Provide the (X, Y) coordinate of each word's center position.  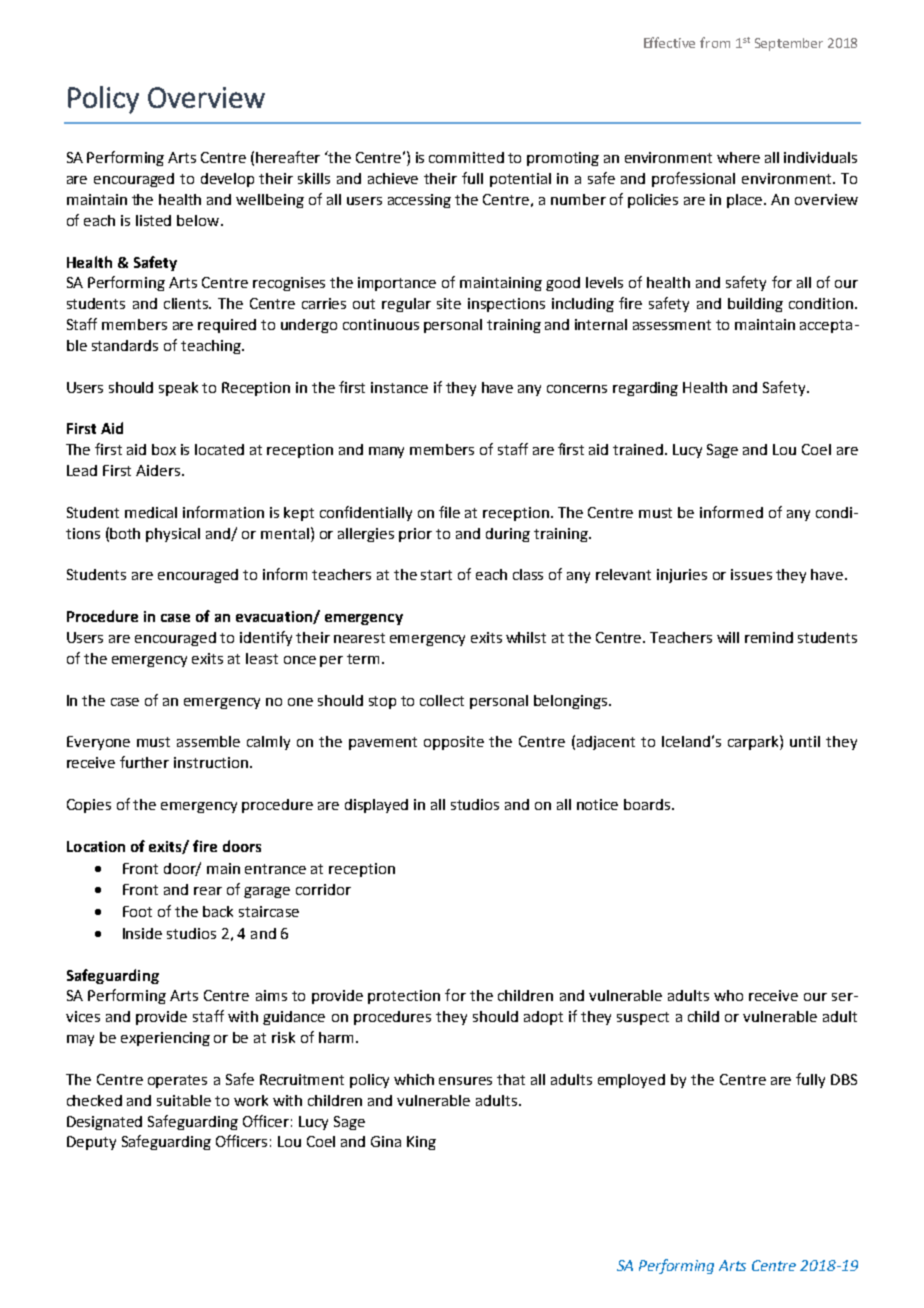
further (144, 762)
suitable (184, 1100)
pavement (383, 743)
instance (399, 387)
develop (227, 180)
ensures (465, 1081)
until (805, 741)
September (789, 44)
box (164, 449)
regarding (645, 389)
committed (466, 157)
